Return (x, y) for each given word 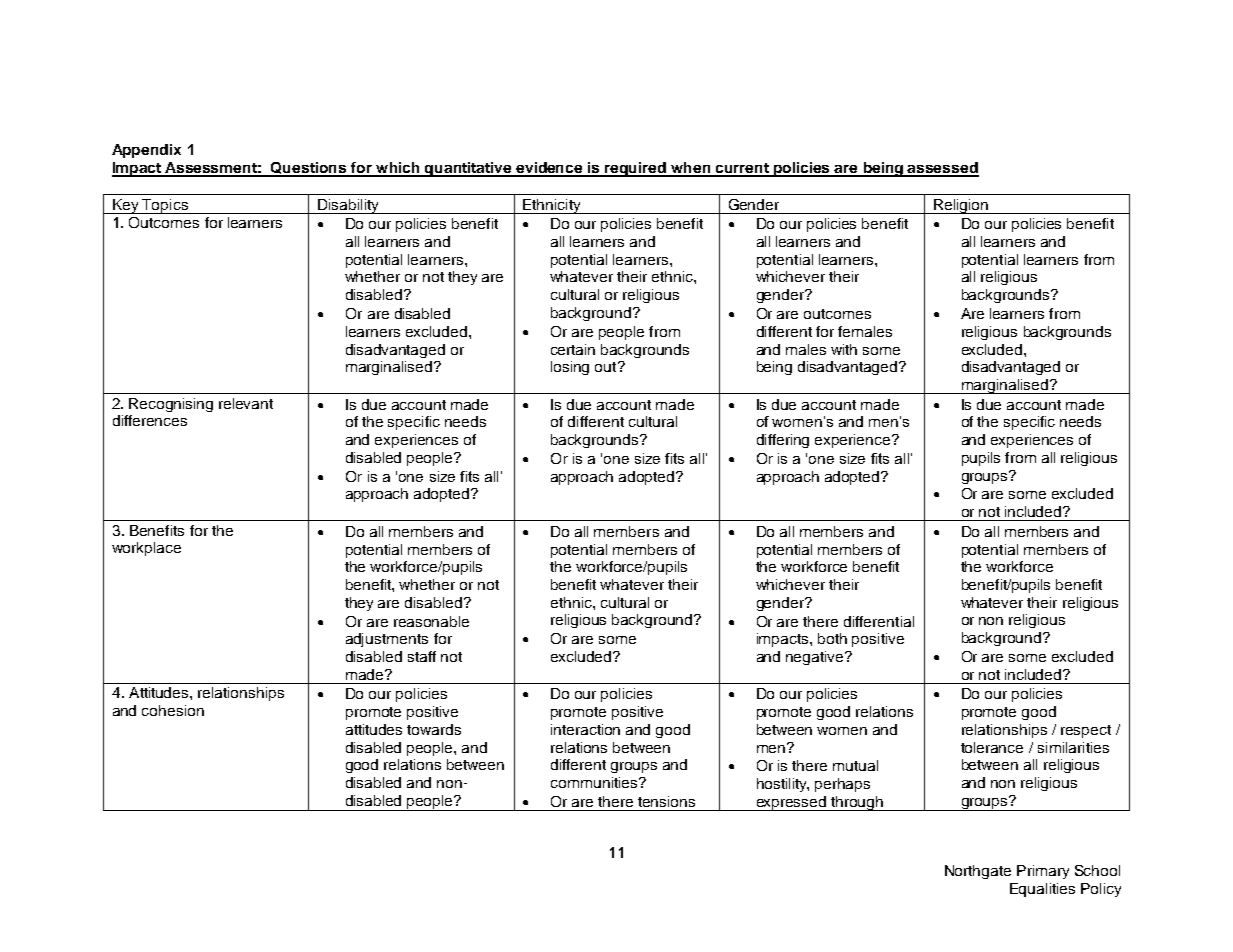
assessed (942, 169)
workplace (146, 549)
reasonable (431, 621)
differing (783, 441)
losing (570, 368)
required (635, 169)
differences (150, 420)
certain (573, 349)
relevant (246, 403)
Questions (309, 169)
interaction (585, 729)
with (844, 349)
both (832, 638)
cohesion (173, 710)
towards (434, 729)
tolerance (992, 747)
